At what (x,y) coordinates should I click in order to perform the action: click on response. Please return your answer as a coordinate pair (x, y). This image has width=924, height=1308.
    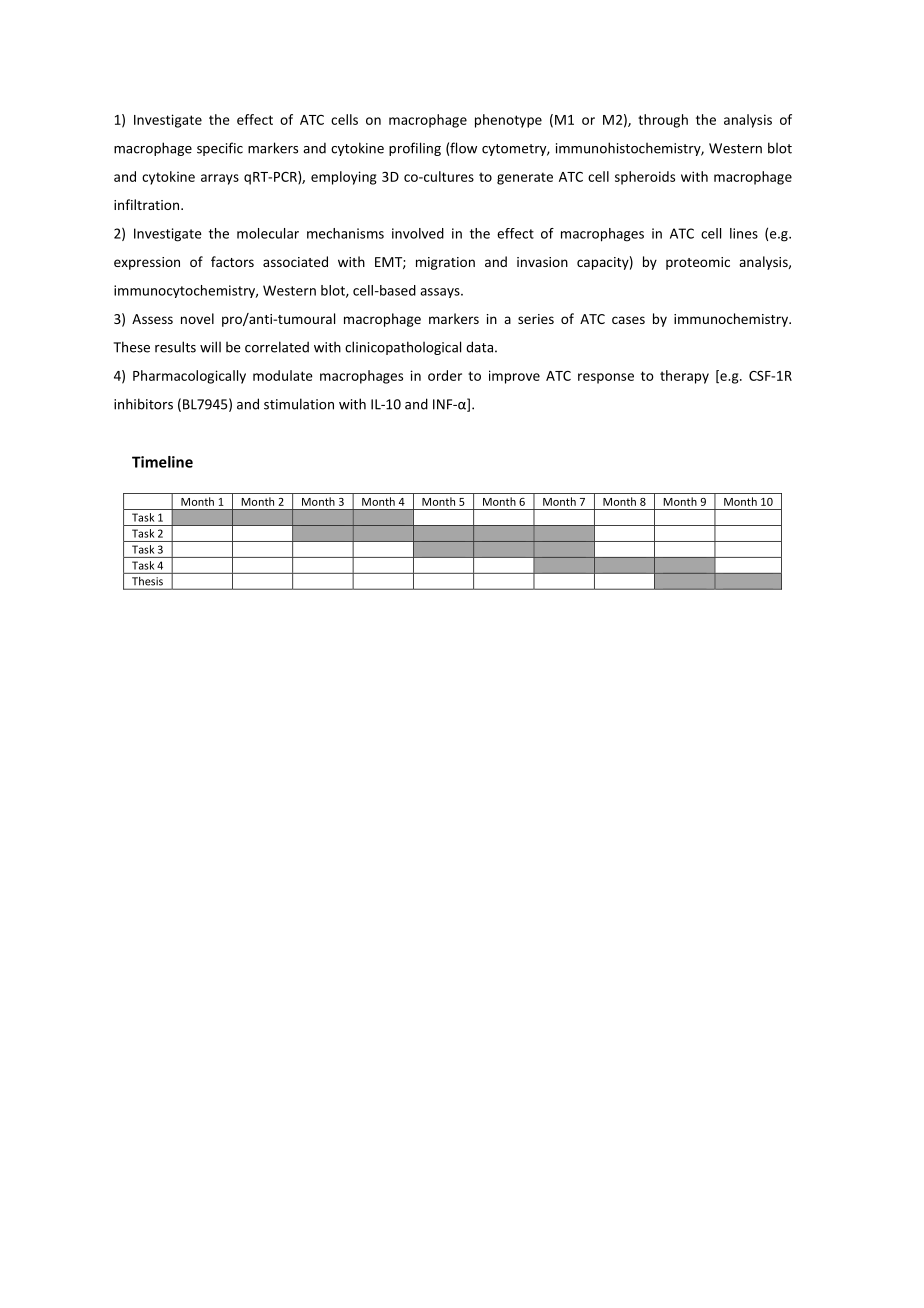
    Looking at the image, I should click on (606, 378).
